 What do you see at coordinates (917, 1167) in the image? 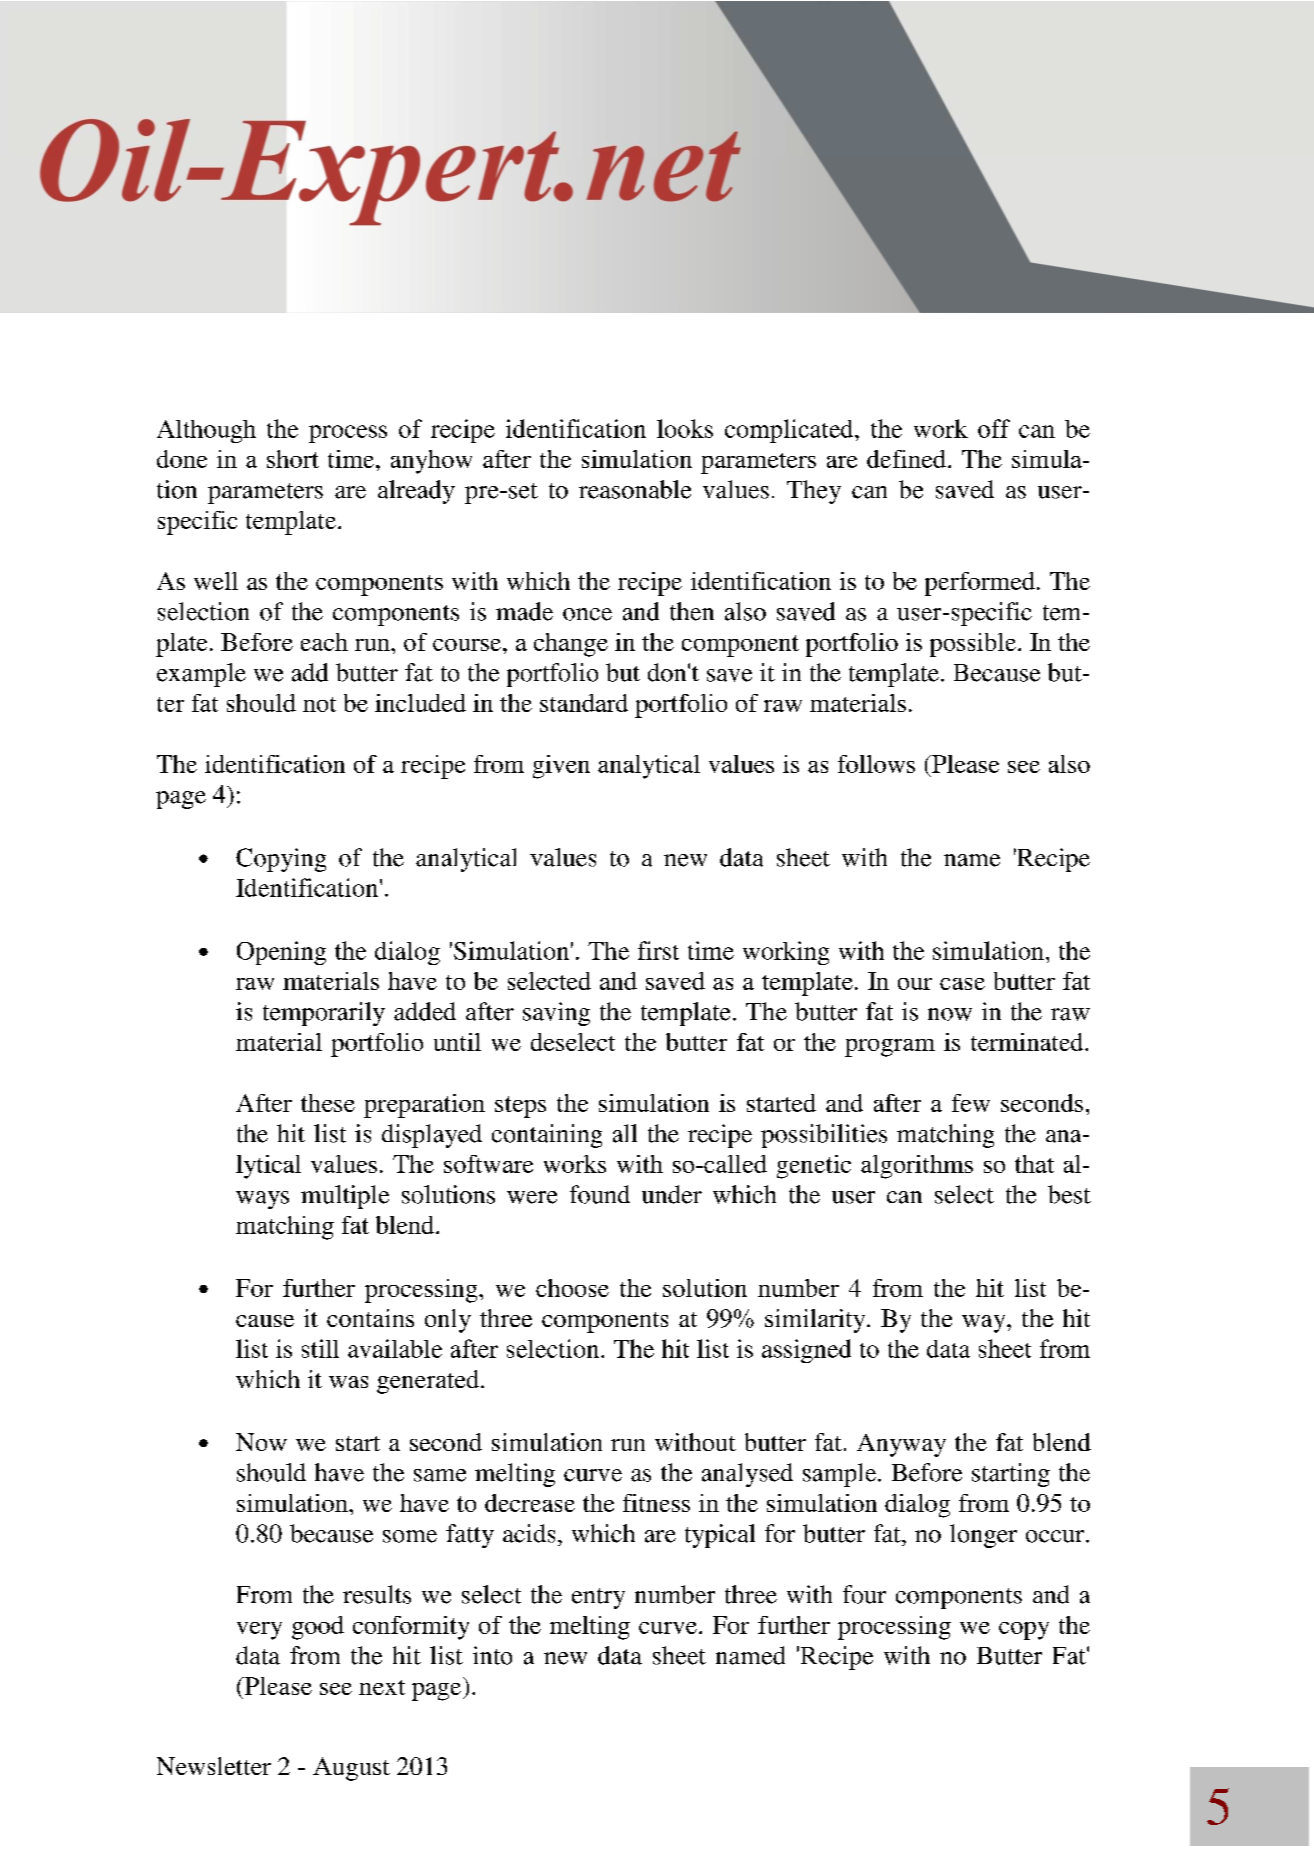
I see `algorithms` at bounding box center [917, 1167].
